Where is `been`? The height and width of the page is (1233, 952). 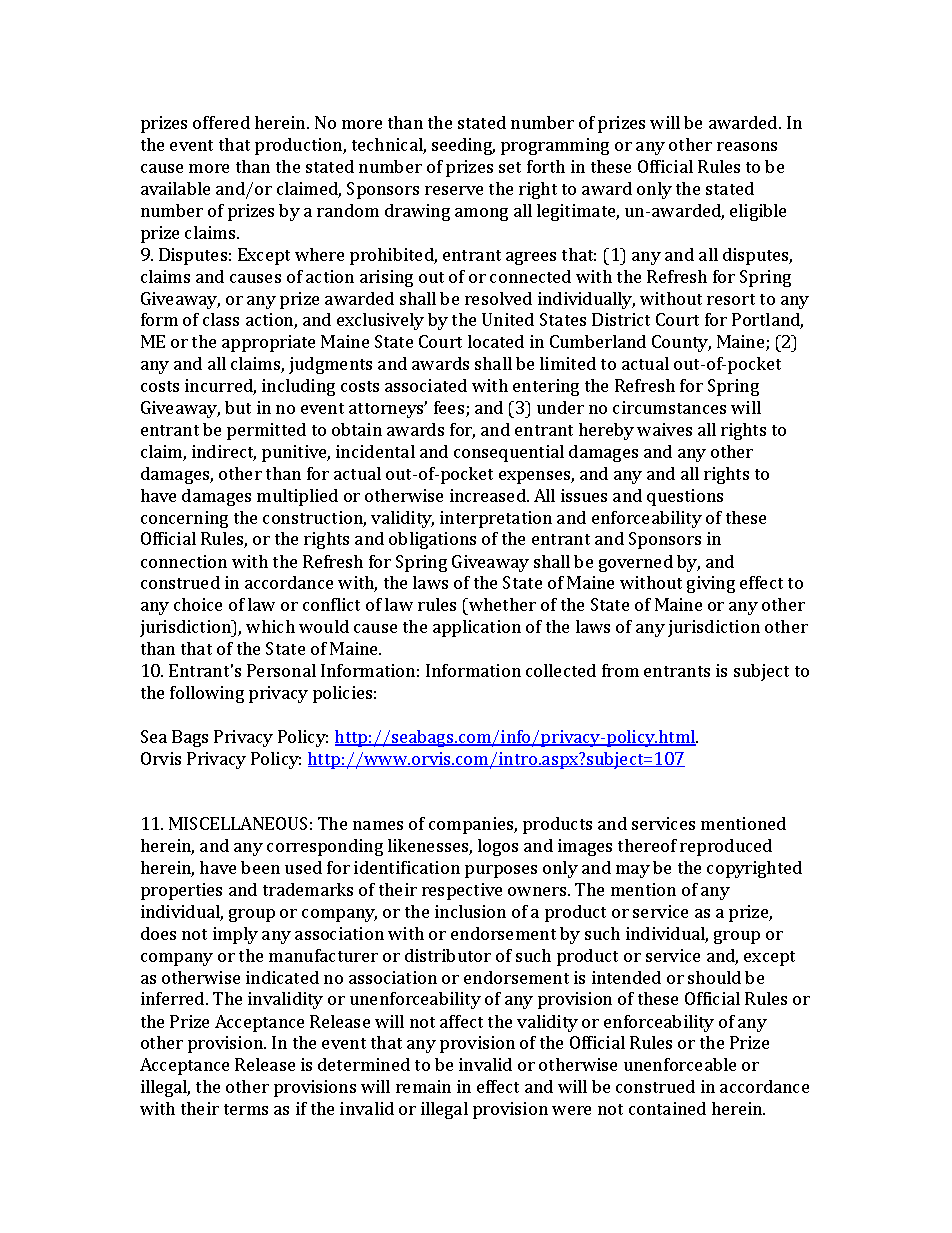
been is located at coordinates (260, 867).
